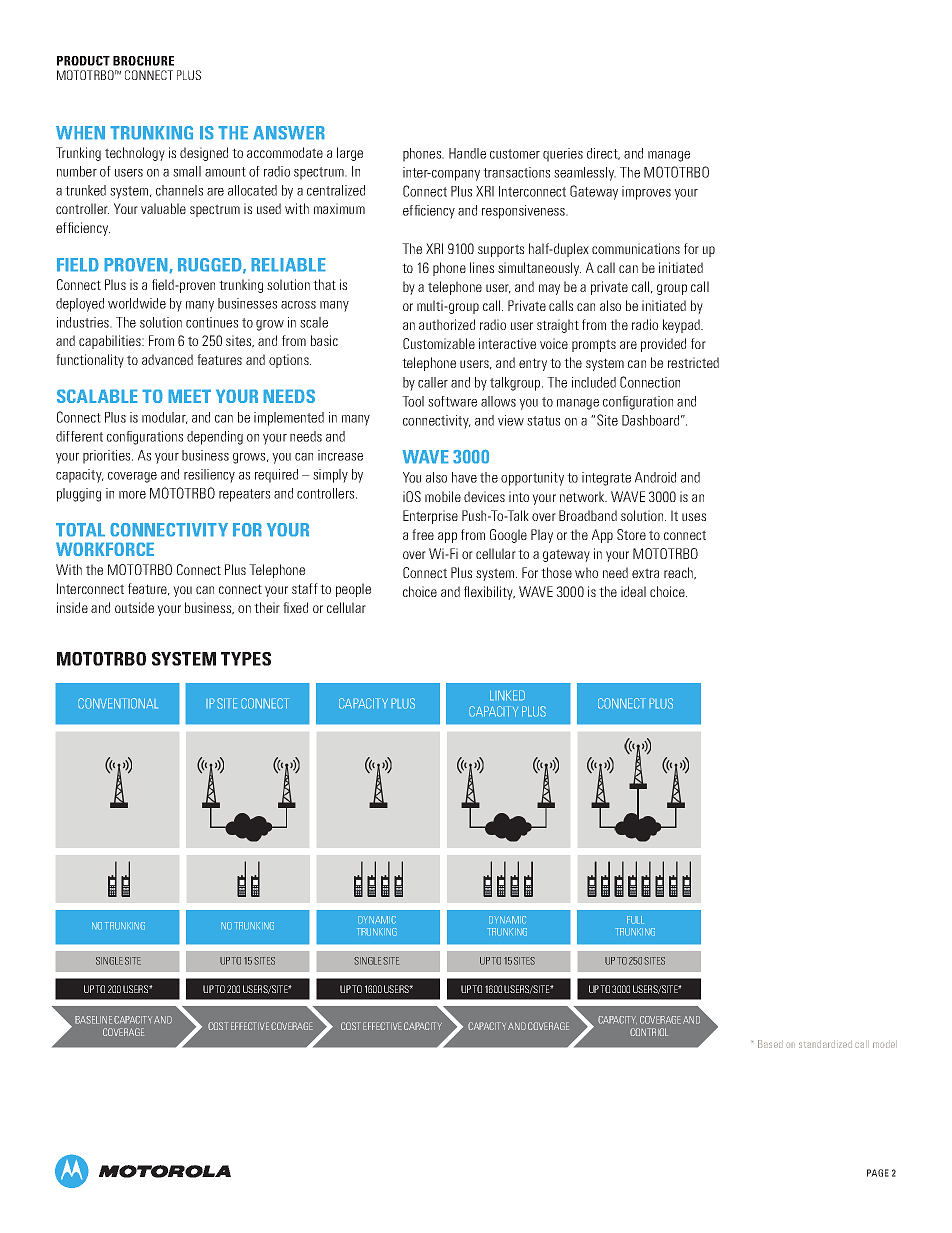 The width and height of the document is (952, 1233). I want to click on improves, so click(646, 193).
